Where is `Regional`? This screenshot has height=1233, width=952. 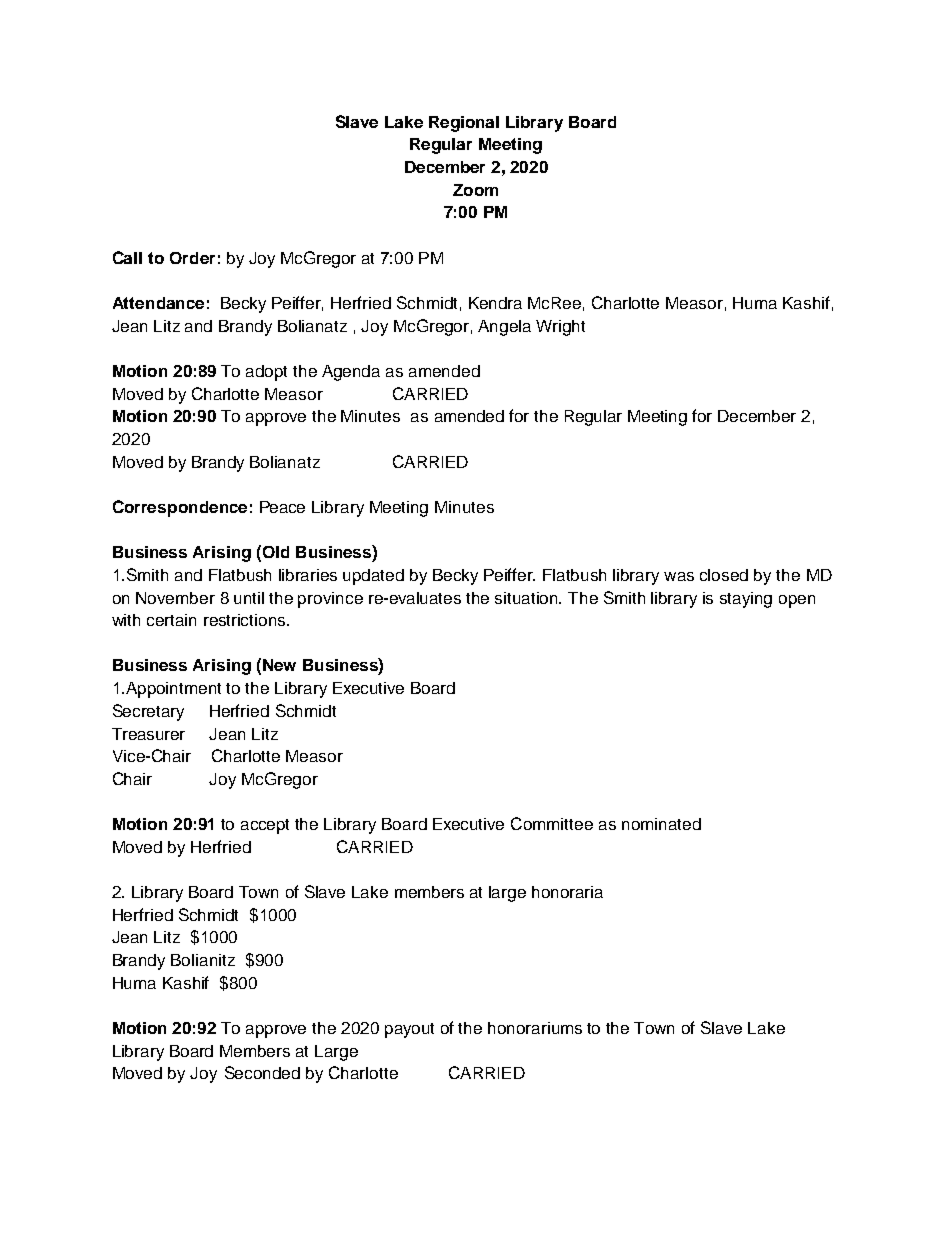
Regional is located at coordinates (464, 124).
